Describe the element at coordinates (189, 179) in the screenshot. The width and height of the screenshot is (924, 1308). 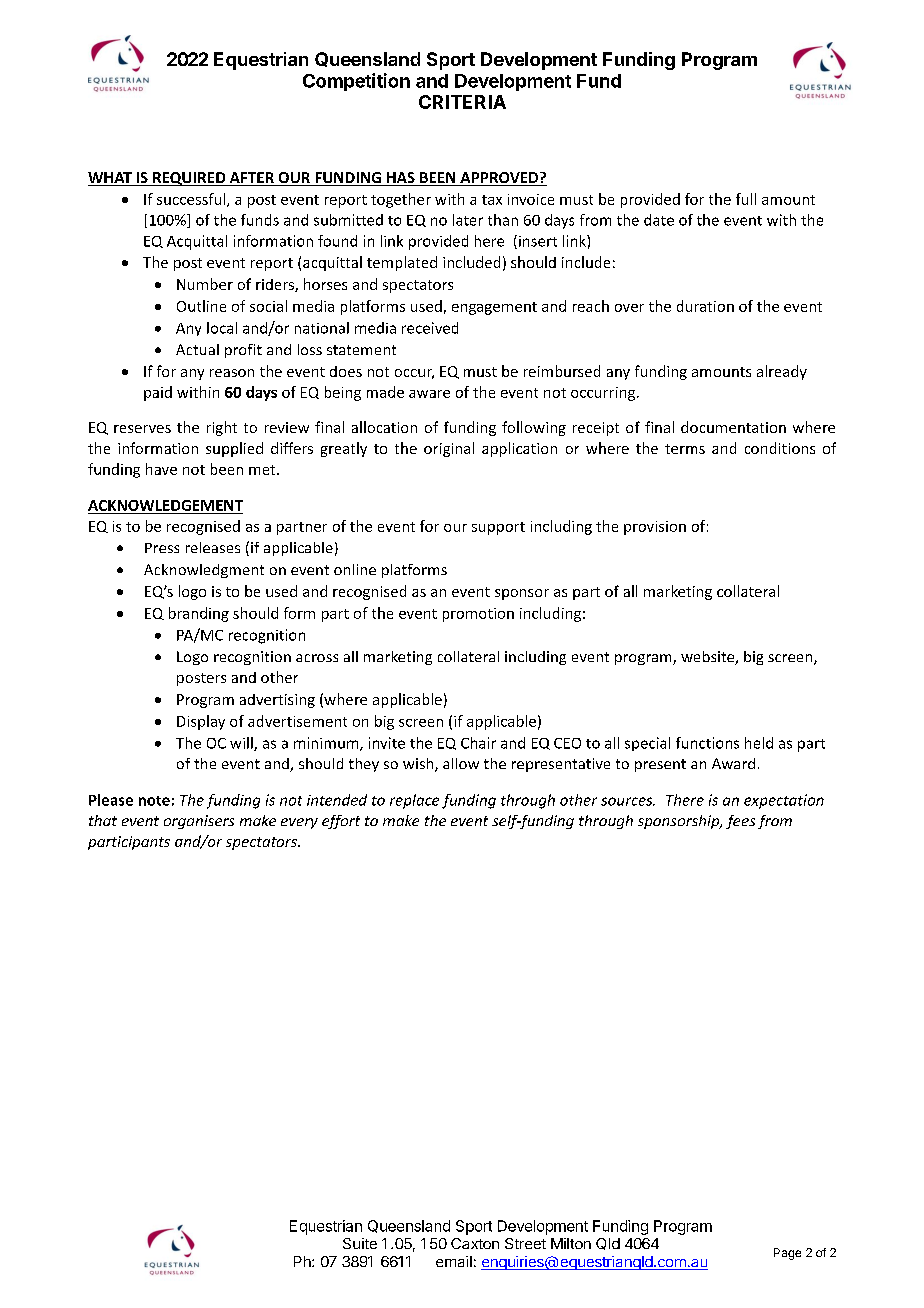
I see `REQUIRED` at that location.
